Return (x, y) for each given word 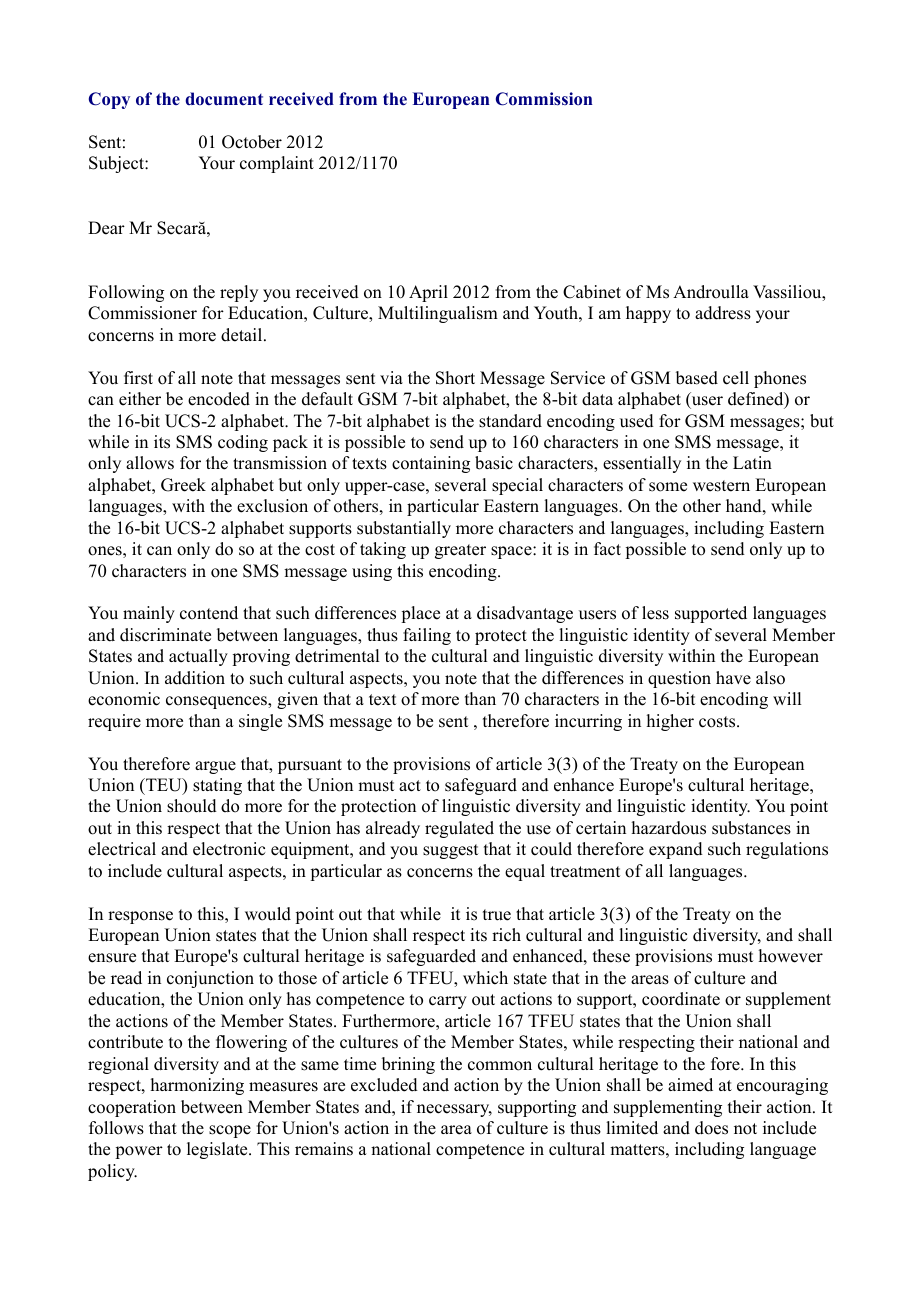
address (723, 313)
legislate (218, 1150)
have (733, 678)
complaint (277, 164)
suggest (450, 851)
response (140, 917)
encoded (219, 399)
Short (455, 378)
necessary (454, 1110)
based (697, 378)
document (224, 99)
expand (676, 850)
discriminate (165, 635)
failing (427, 636)
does (711, 1128)
